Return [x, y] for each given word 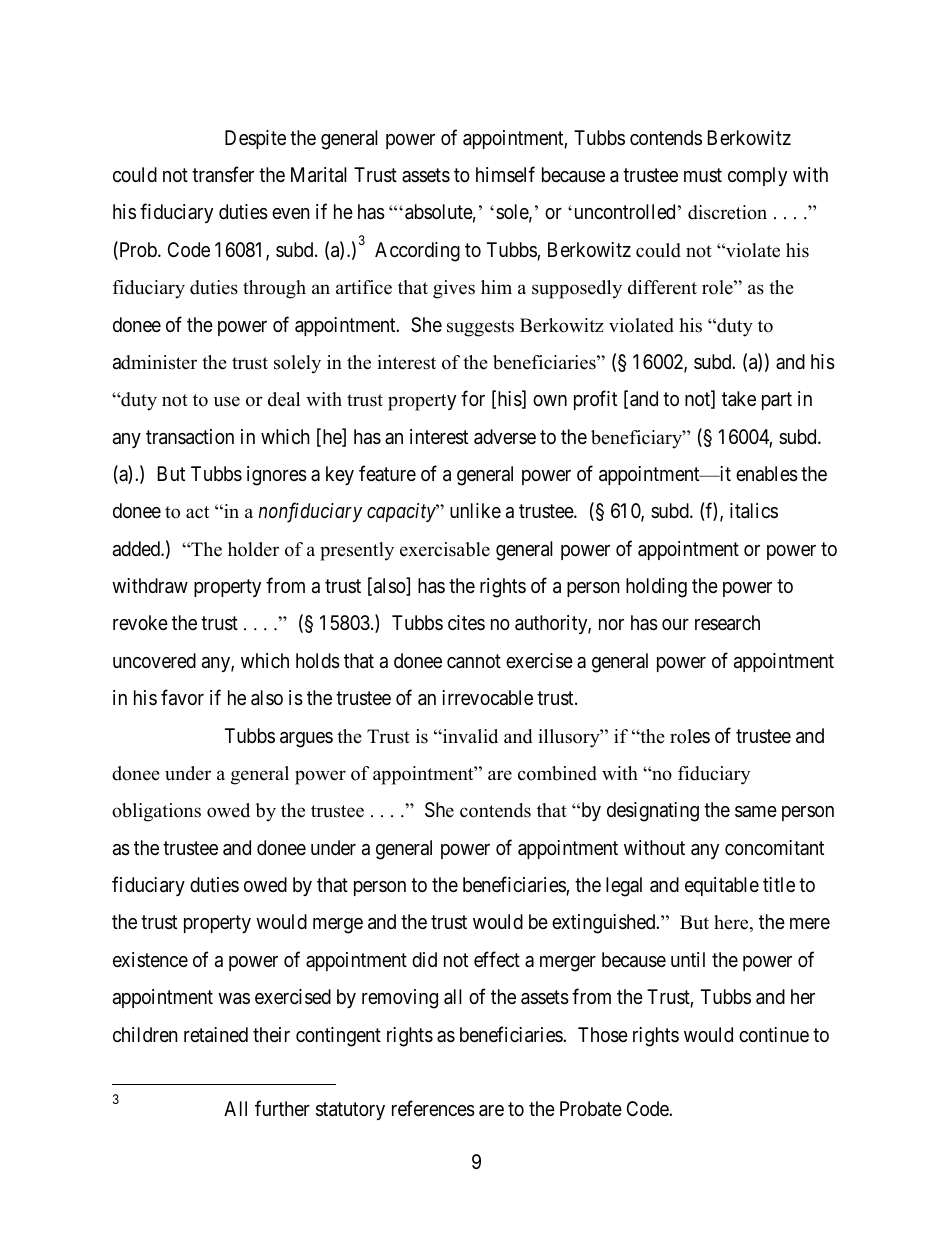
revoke [140, 622]
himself [505, 174]
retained [216, 1035]
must [703, 175]
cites [466, 622]
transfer [223, 174]
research [727, 623]
